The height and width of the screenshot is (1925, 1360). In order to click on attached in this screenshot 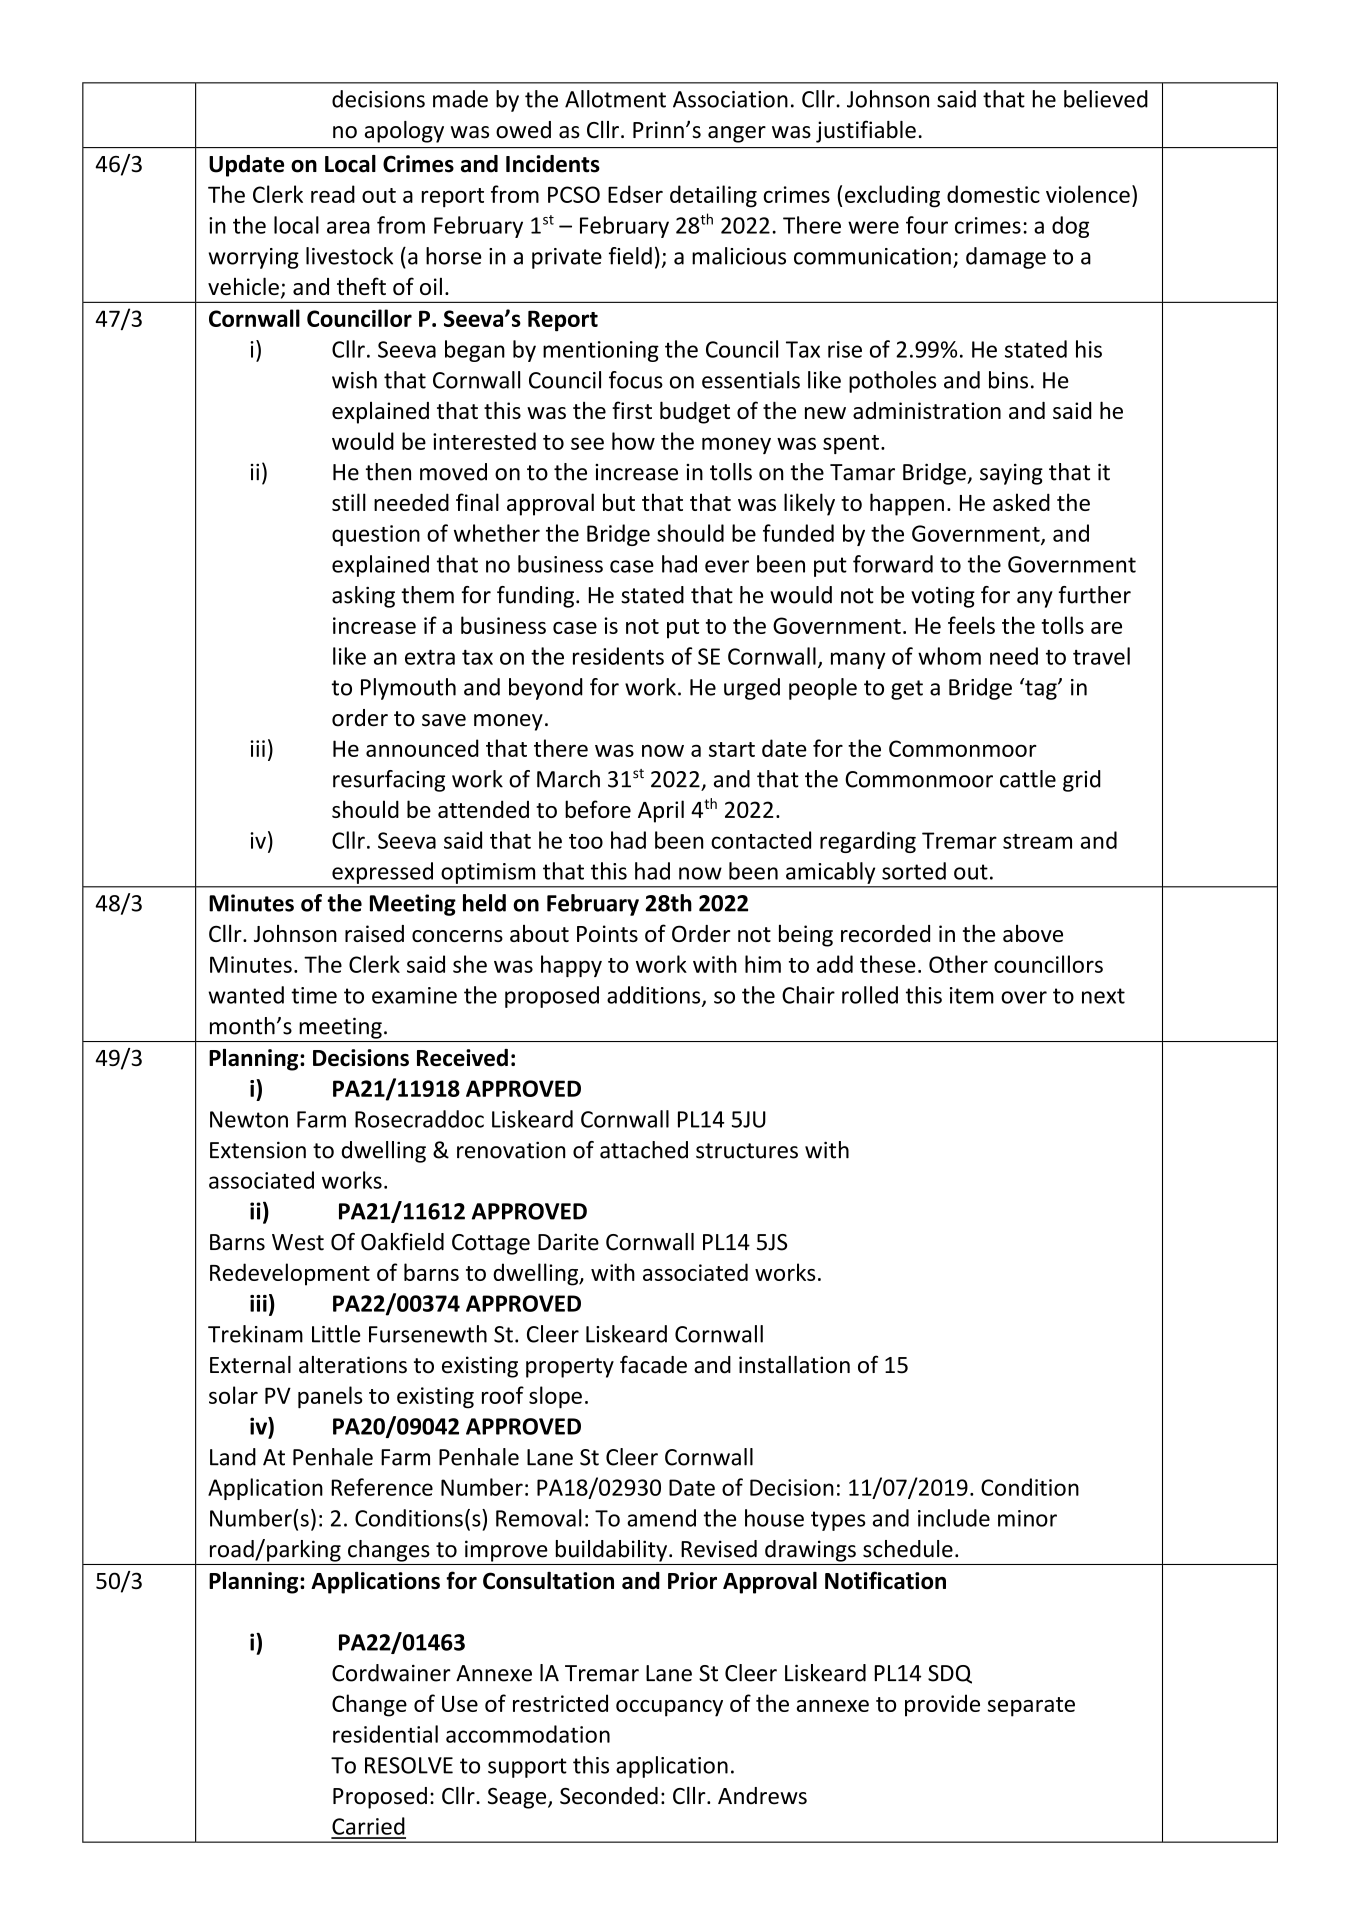, I will do `click(644, 1150)`.
